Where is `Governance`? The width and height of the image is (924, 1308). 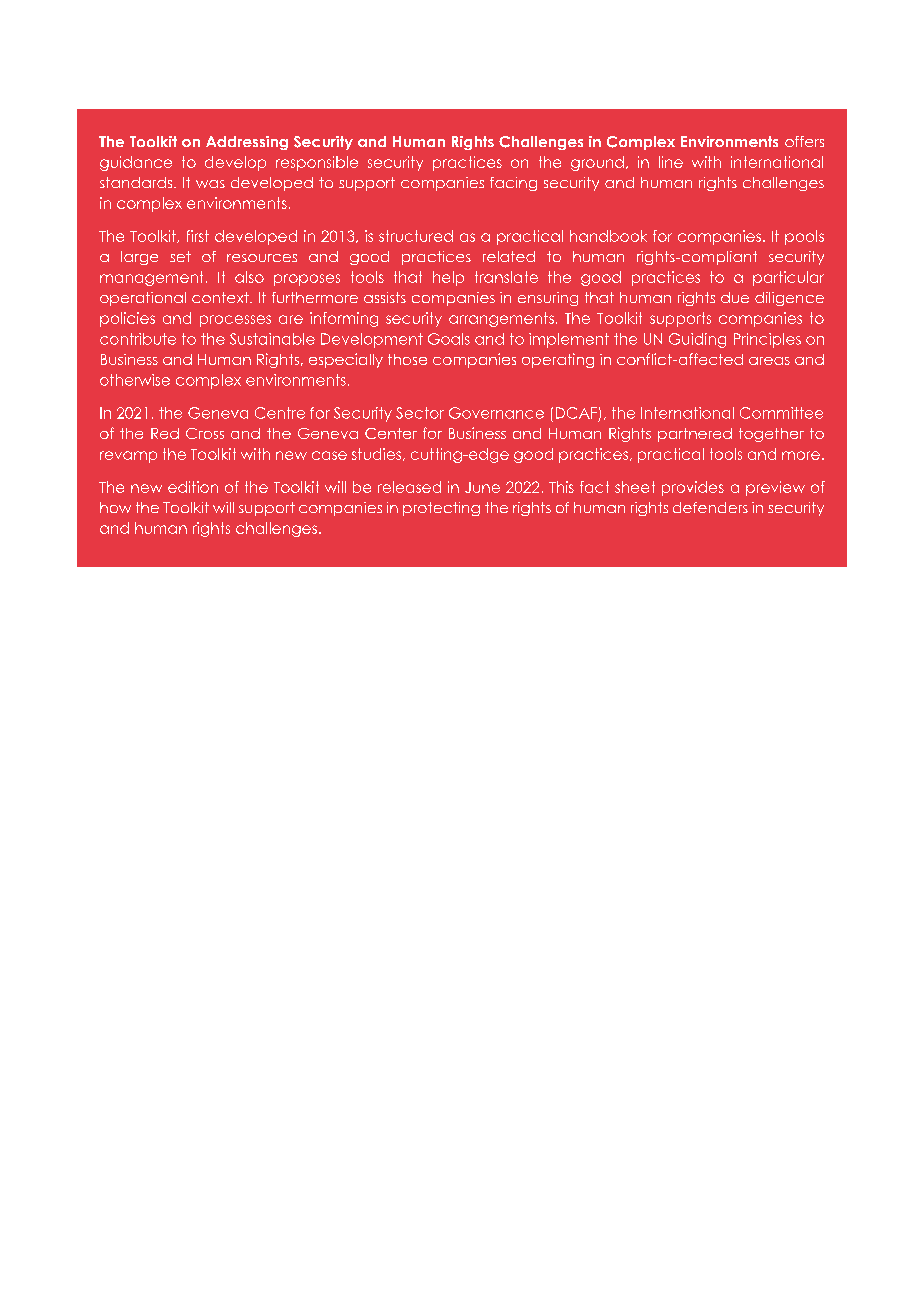
Governance is located at coordinates (496, 413).
